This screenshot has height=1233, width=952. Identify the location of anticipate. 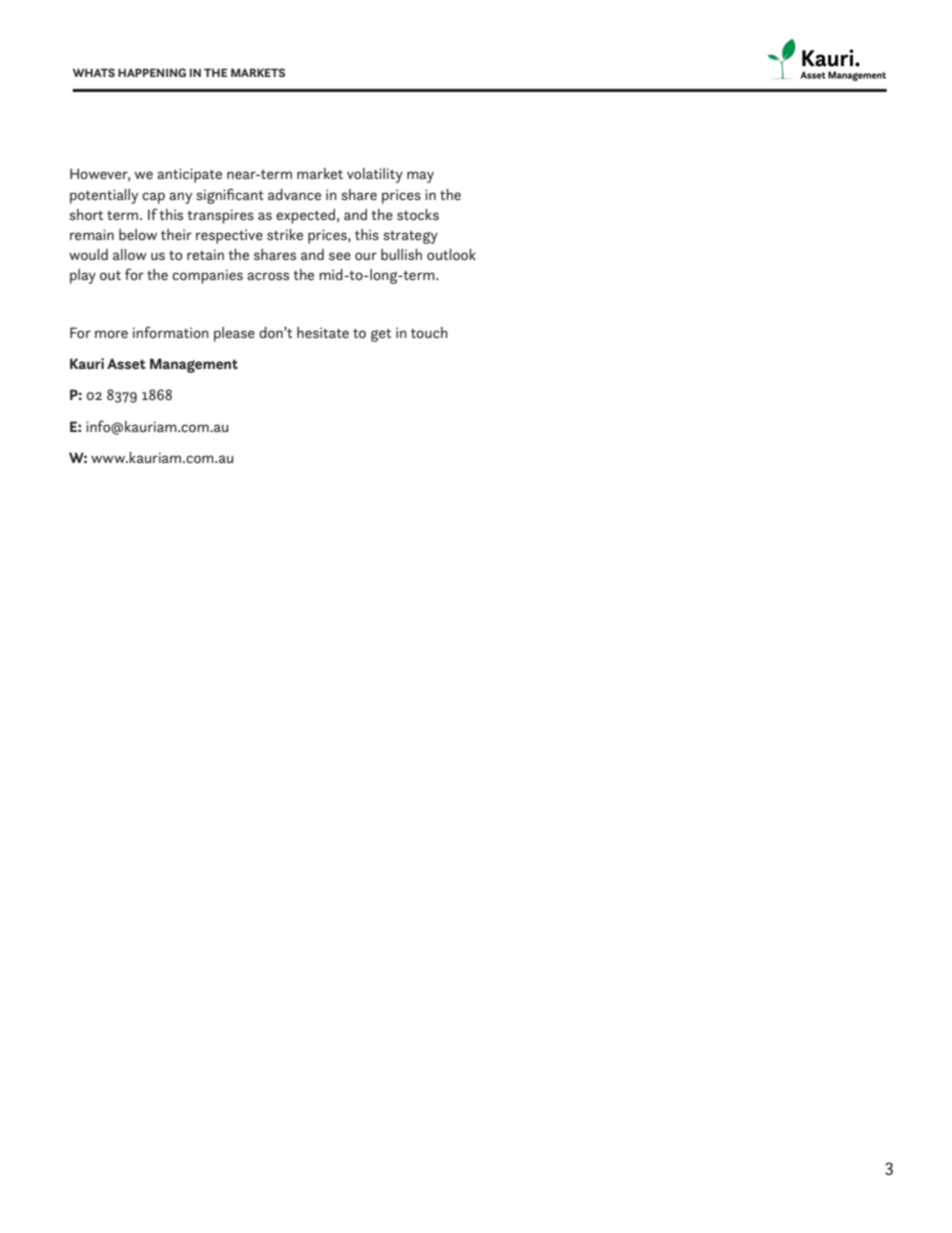
(189, 175).
